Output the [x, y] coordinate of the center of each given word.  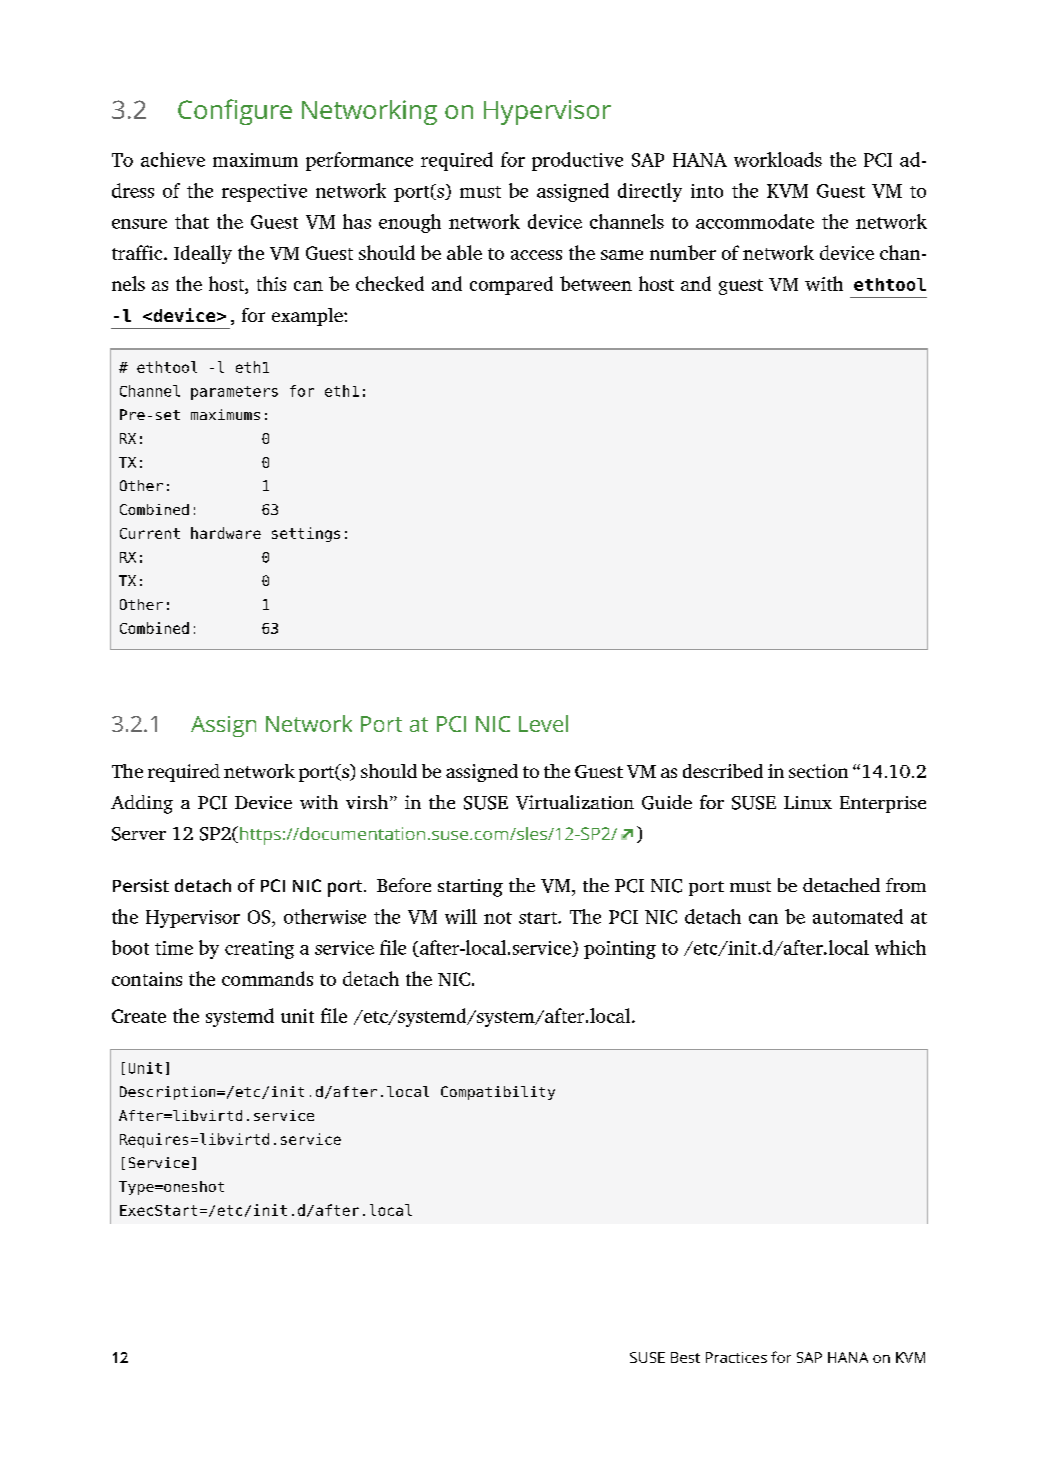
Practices [736, 1357]
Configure [235, 112]
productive [577, 161]
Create [139, 1016]
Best [685, 1357]
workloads [778, 159]
